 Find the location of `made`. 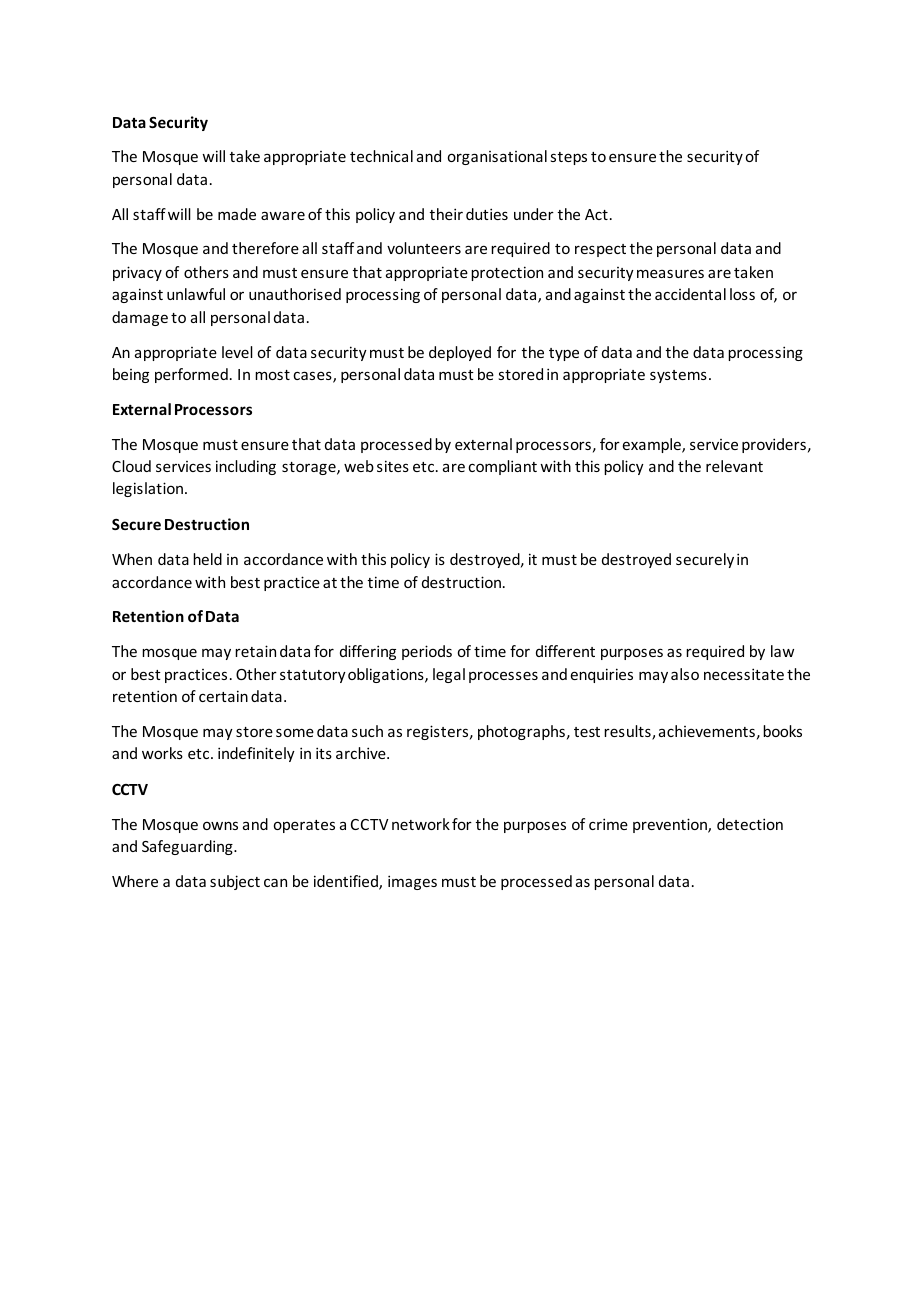

made is located at coordinates (237, 214).
